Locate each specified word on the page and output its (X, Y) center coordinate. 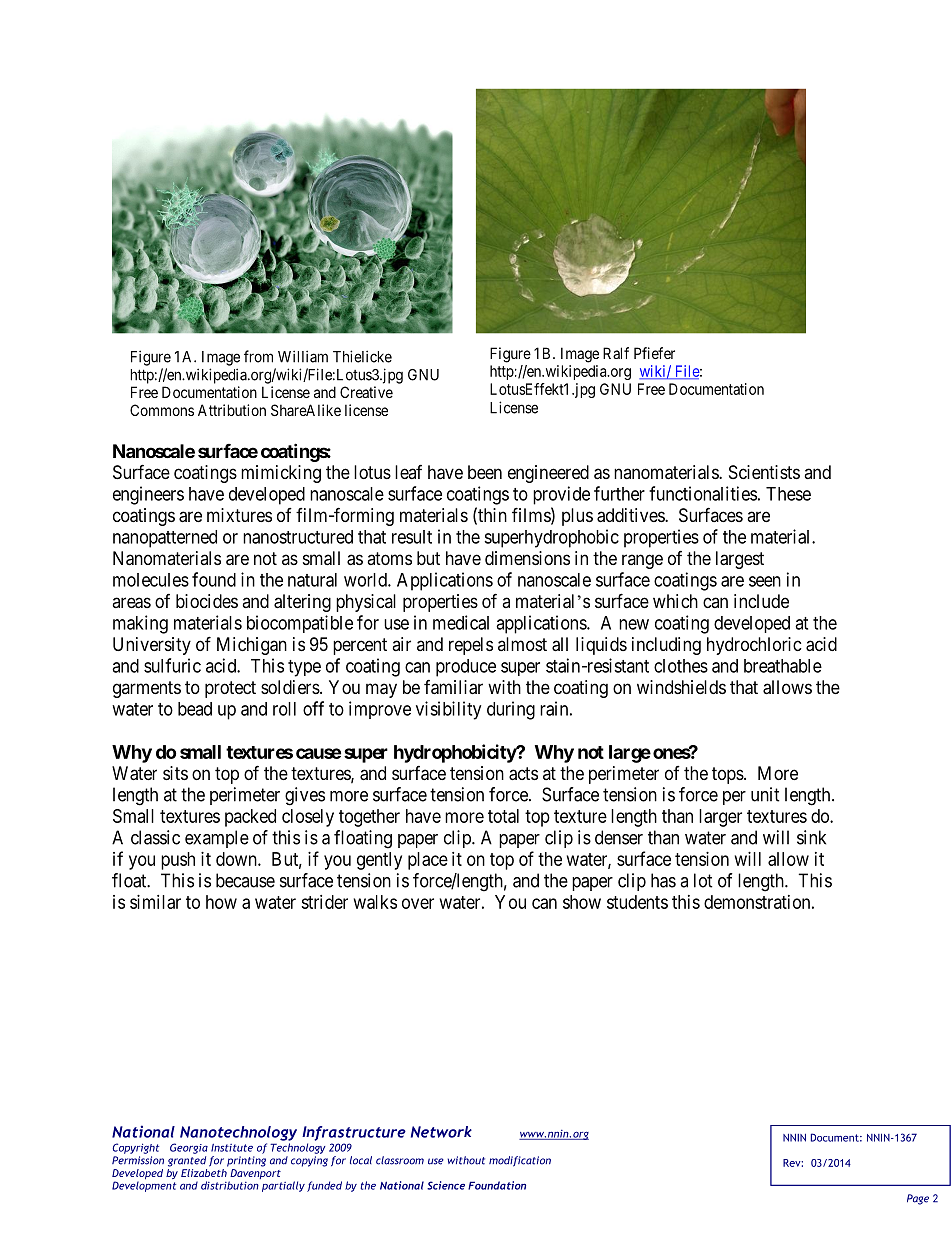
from (258, 356)
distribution (230, 1185)
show (582, 902)
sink (811, 837)
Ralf (616, 353)
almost (522, 644)
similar (155, 902)
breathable (783, 666)
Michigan (252, 646)
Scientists (764, 472)
